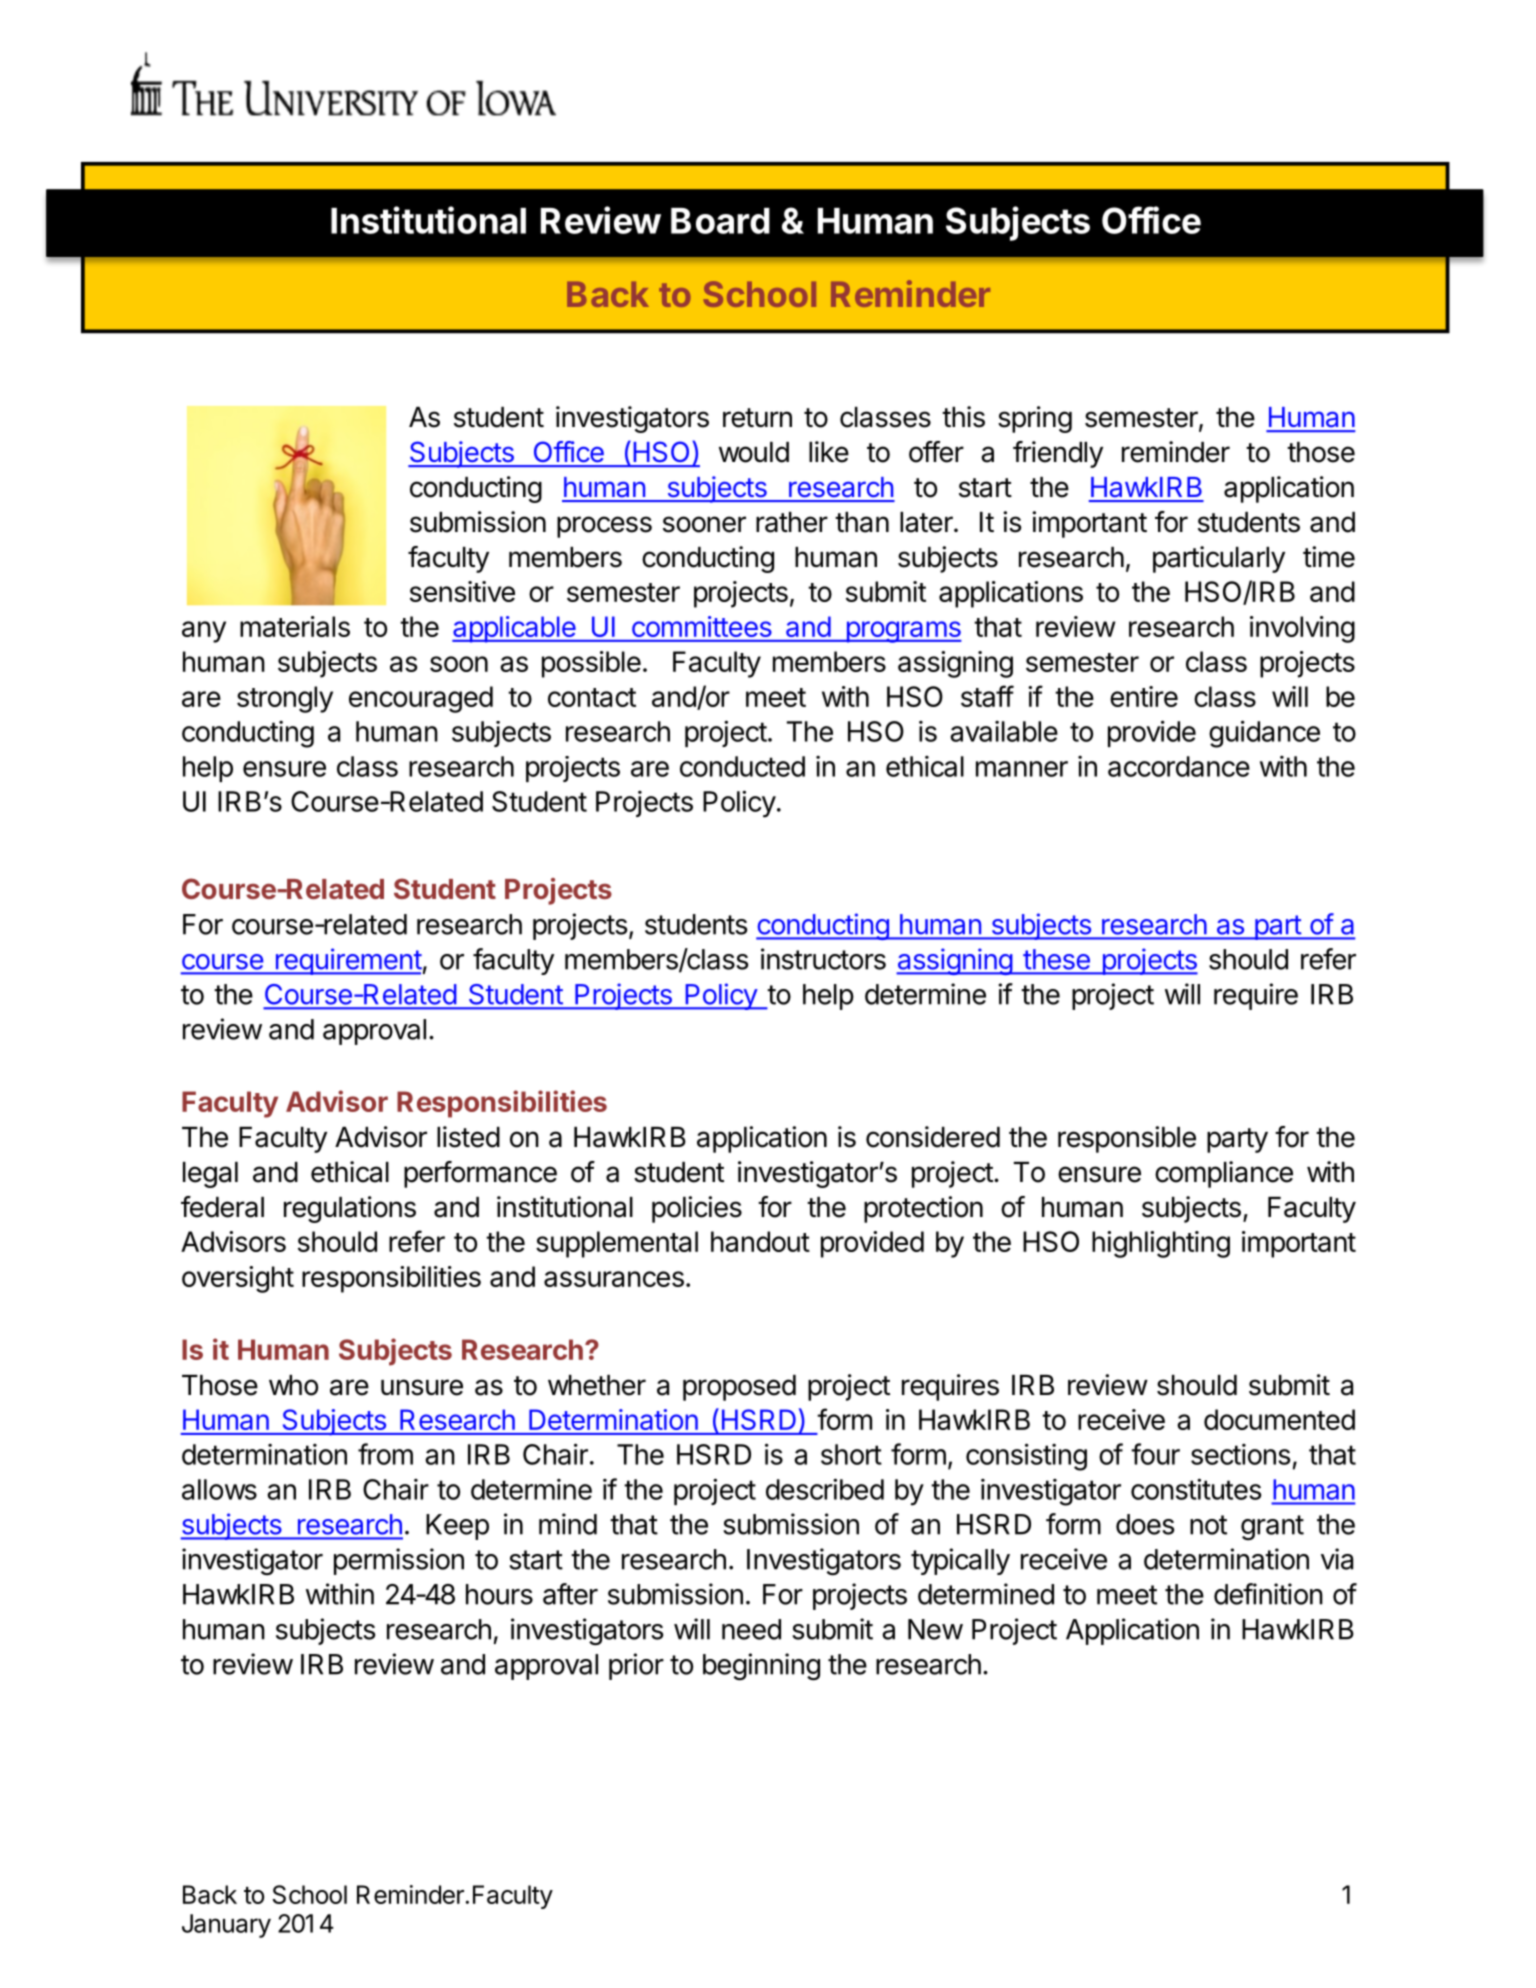 Image resolution: width=1536 pixels, height=1988 pixels. Describe the element at coordinates (1268, 1594) in the image. I see `definition` at that location.
